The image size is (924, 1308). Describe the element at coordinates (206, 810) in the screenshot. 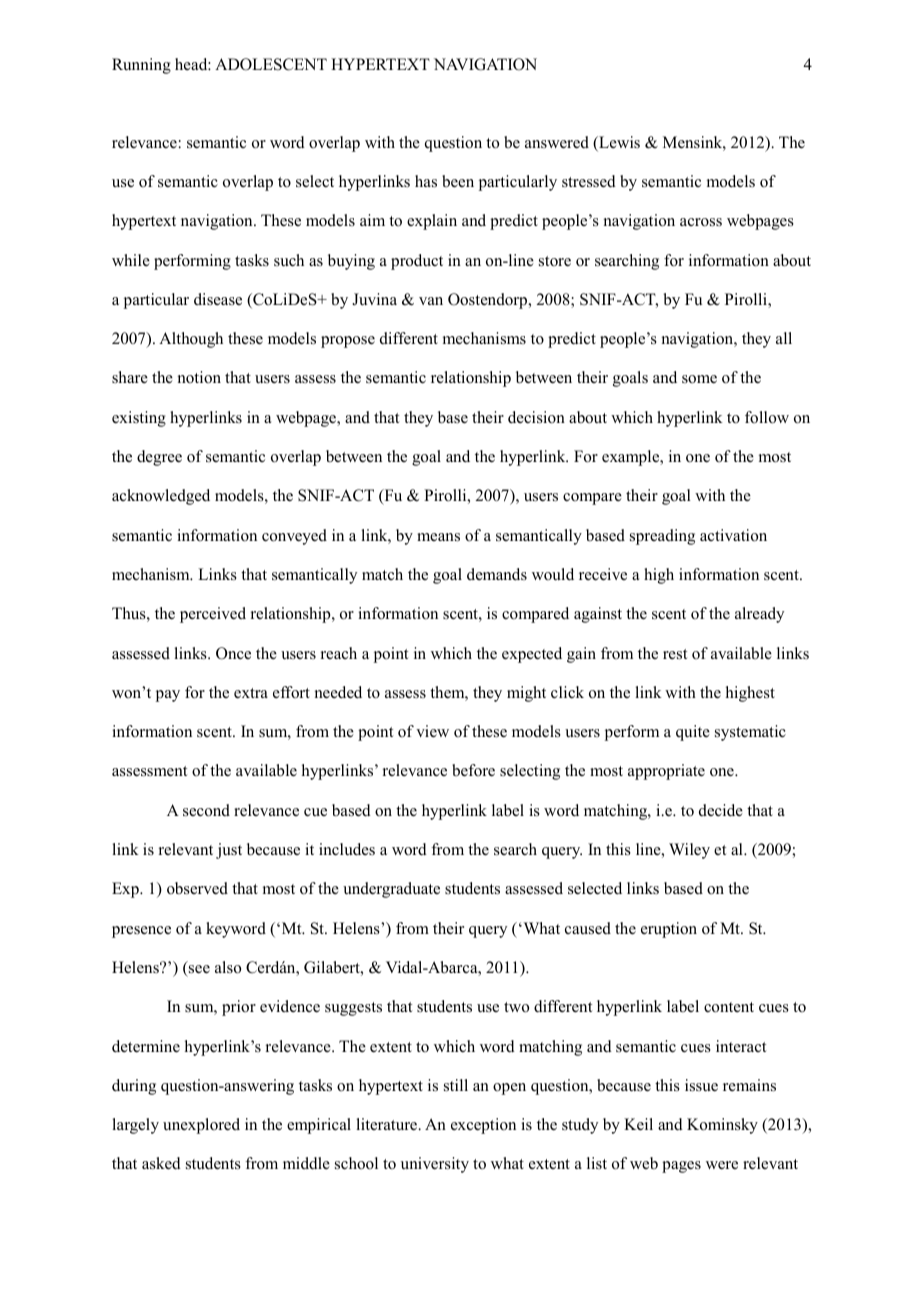

I see `second` at that location.
